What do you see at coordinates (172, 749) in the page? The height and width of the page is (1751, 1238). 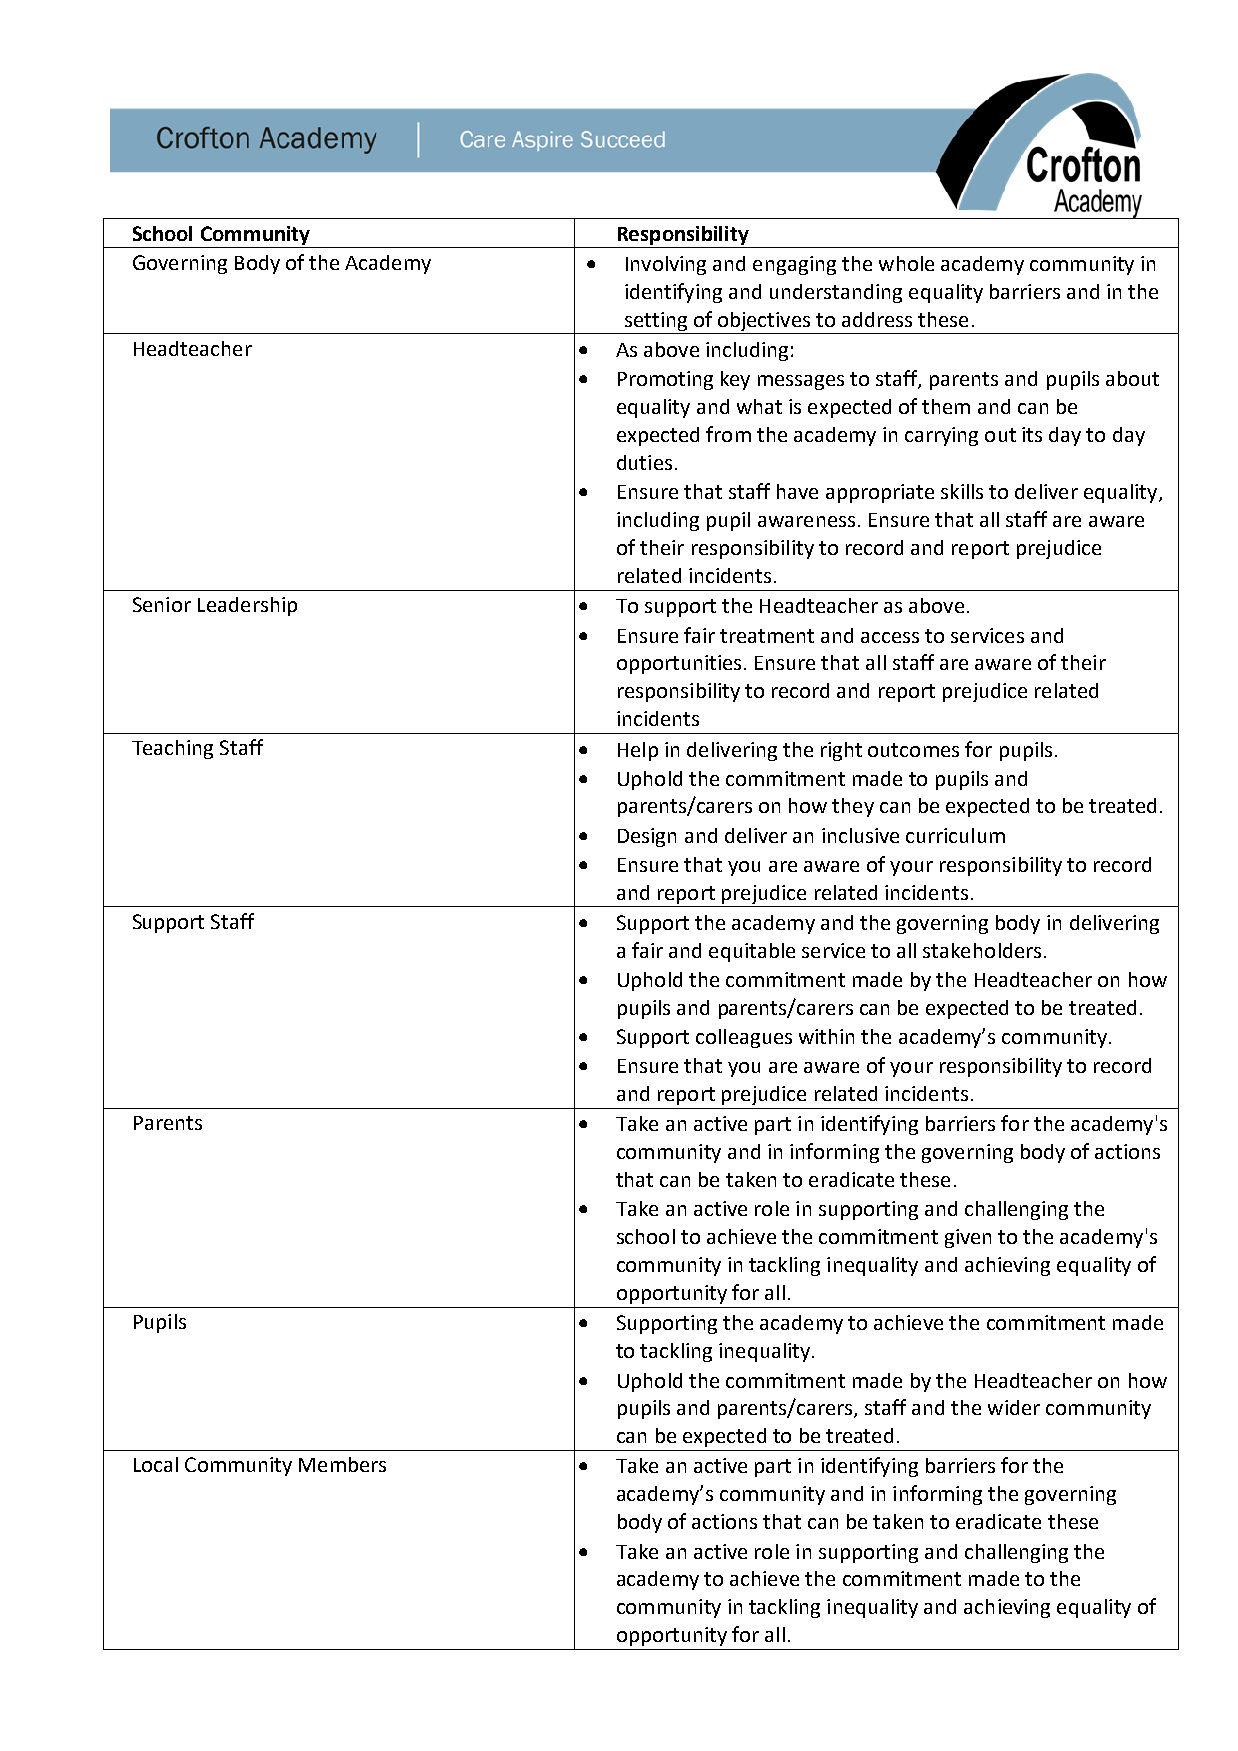 I see `Teaching` at bounding box center [172, 749].
